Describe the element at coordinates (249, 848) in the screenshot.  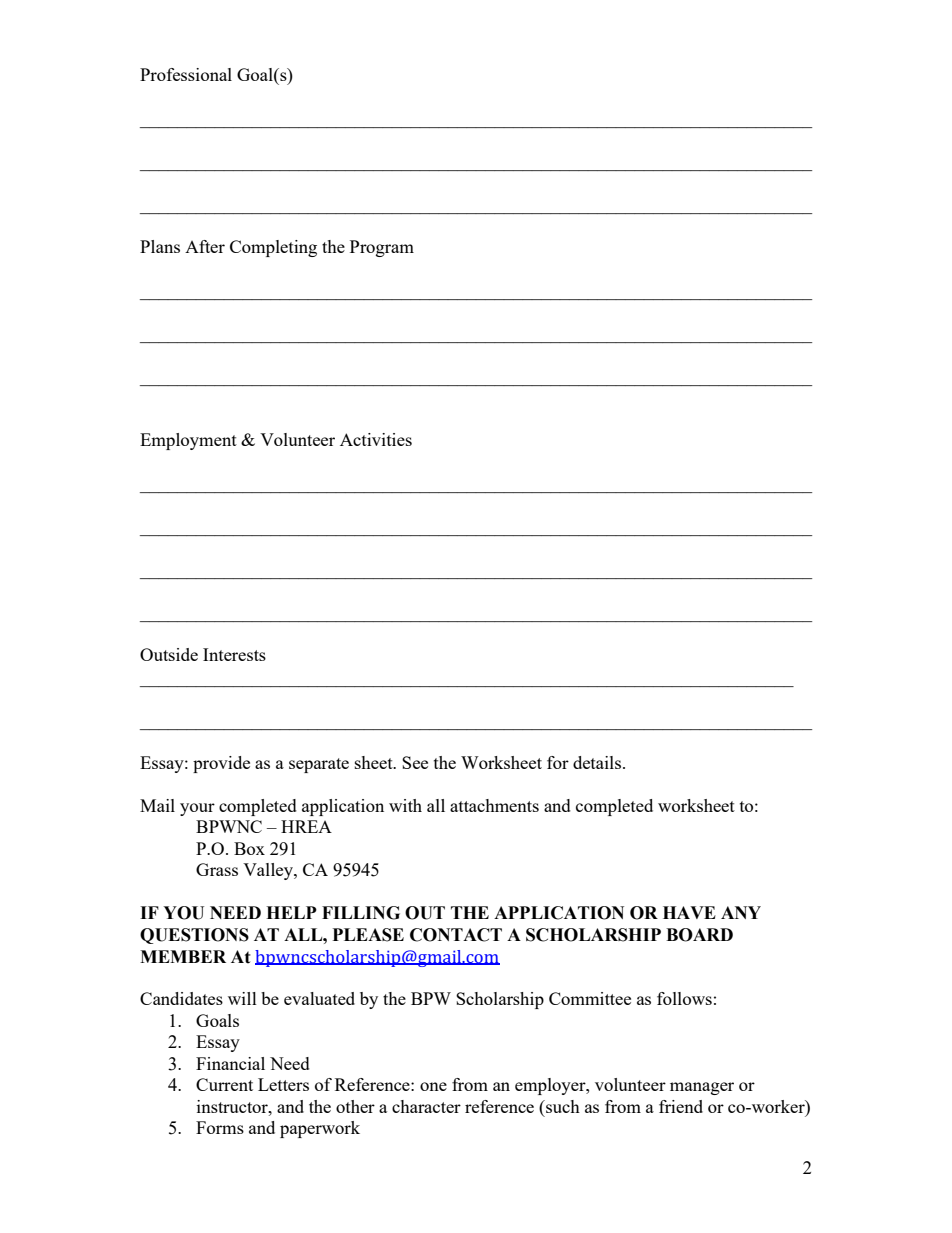
I see `Box` at that location.
